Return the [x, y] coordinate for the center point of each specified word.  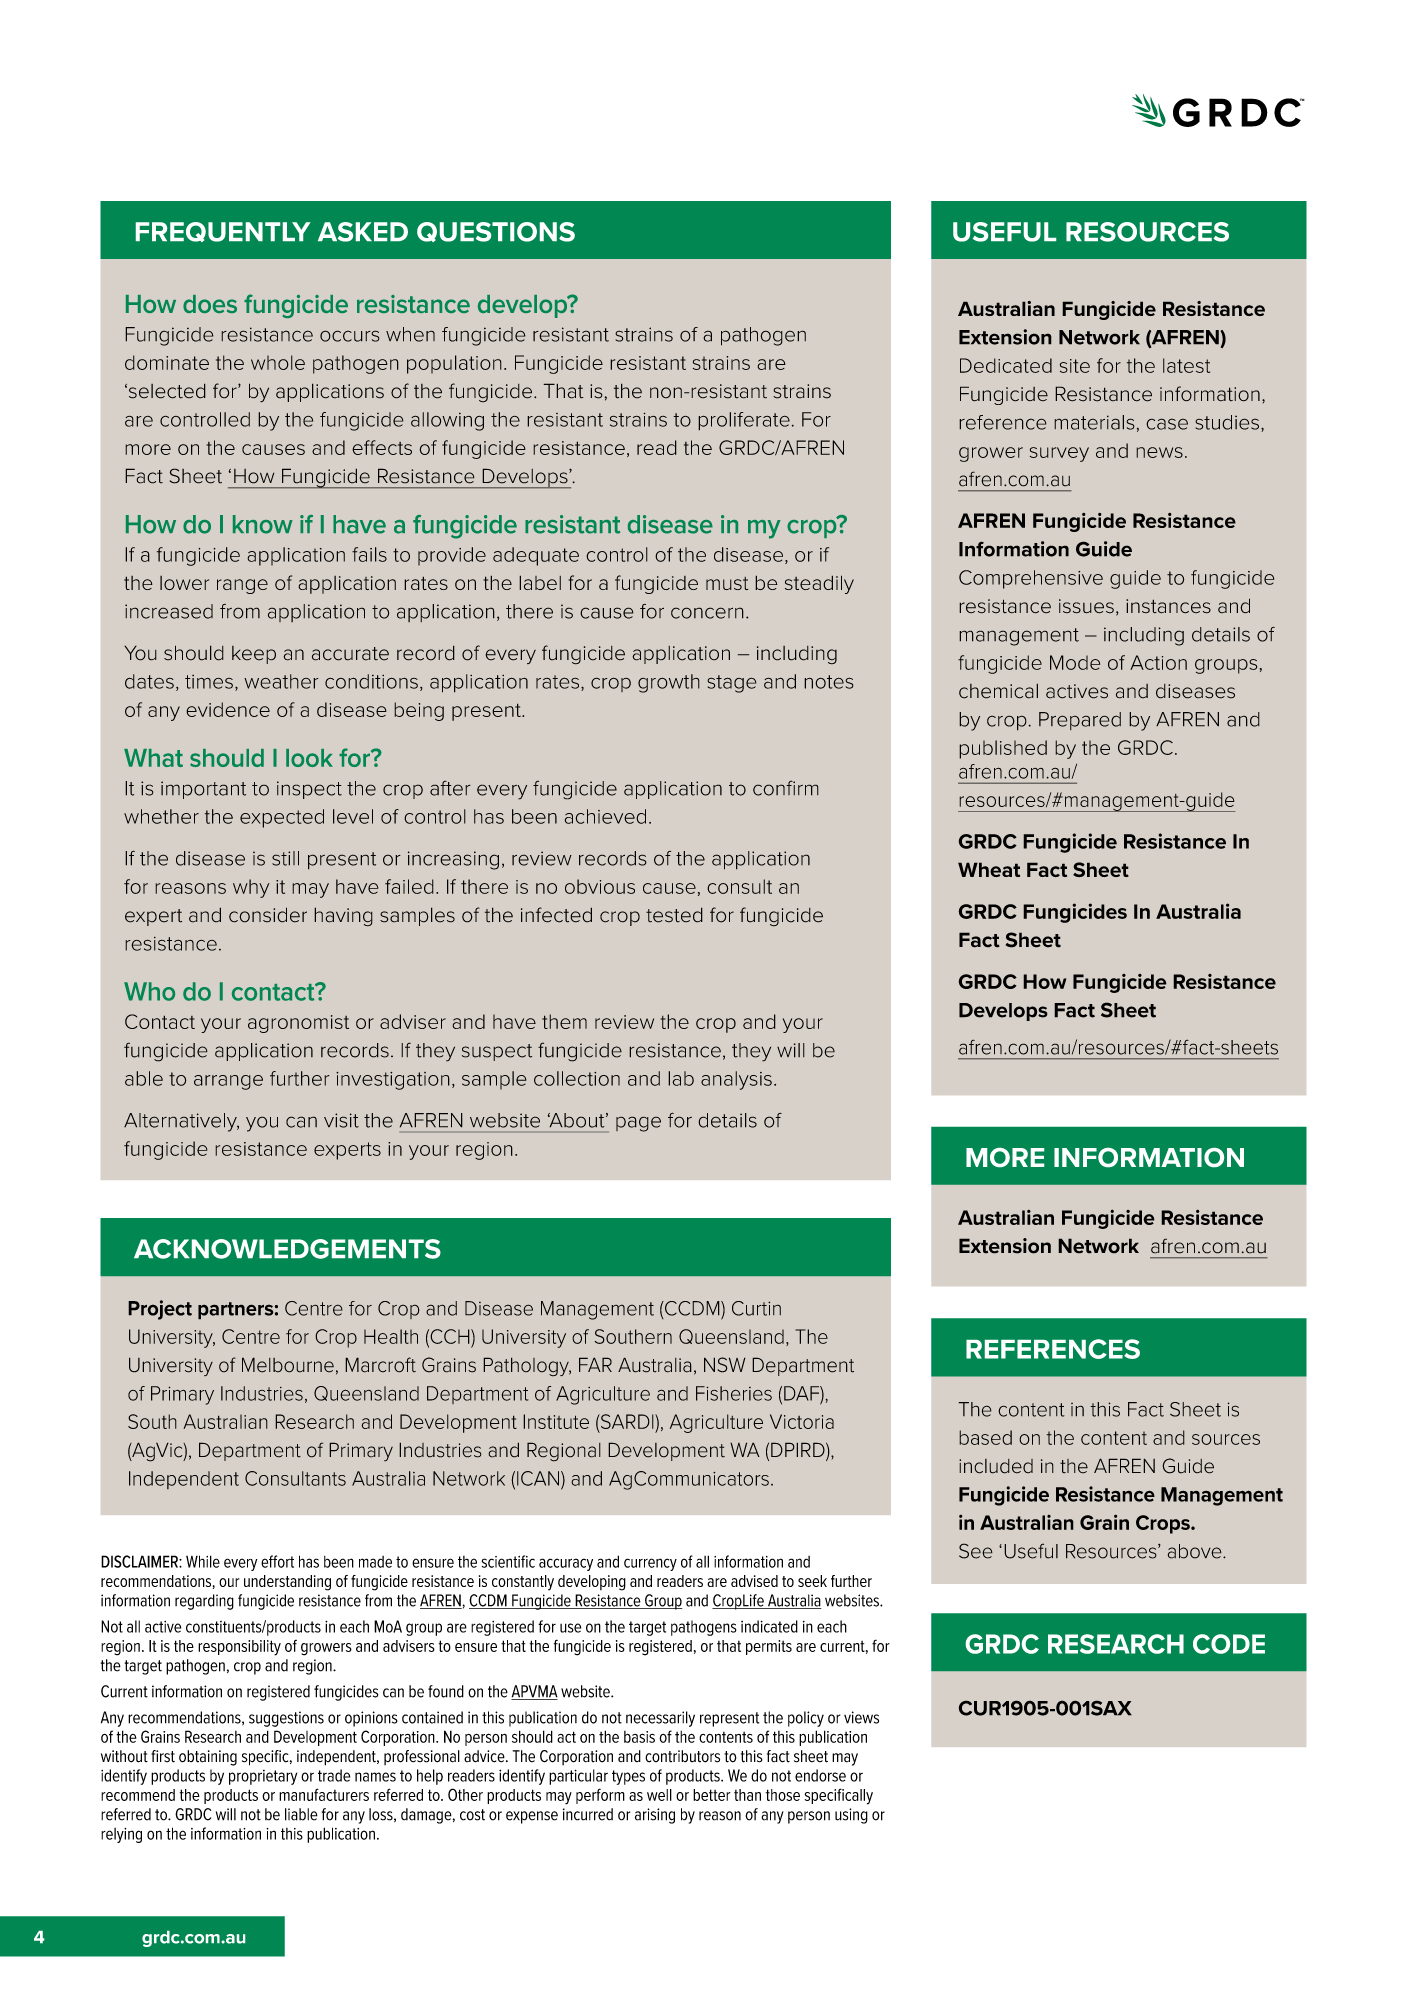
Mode [1075, 662]
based [985, 1437]
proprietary [263, 1777]
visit [341, 1120]
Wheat [989, 869]
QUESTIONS [496, 232]
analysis [736, 1080]
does [210, 304]
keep [254, 655]
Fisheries [734, 1393]
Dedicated [1006, 365]
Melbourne [288, 1365]
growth [669, 683]
